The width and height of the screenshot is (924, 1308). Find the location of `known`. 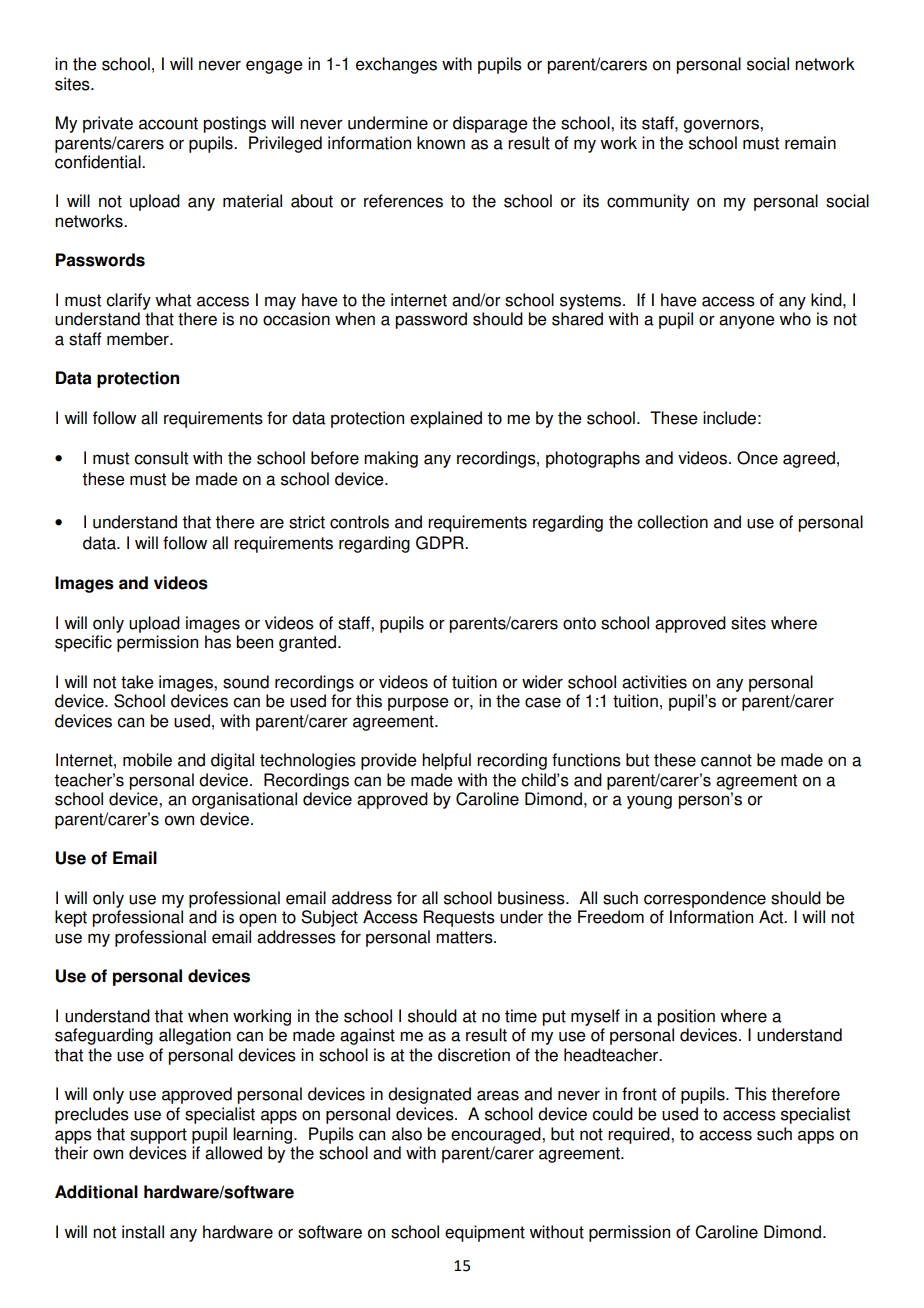

known is located at coordinates (441, 143).
